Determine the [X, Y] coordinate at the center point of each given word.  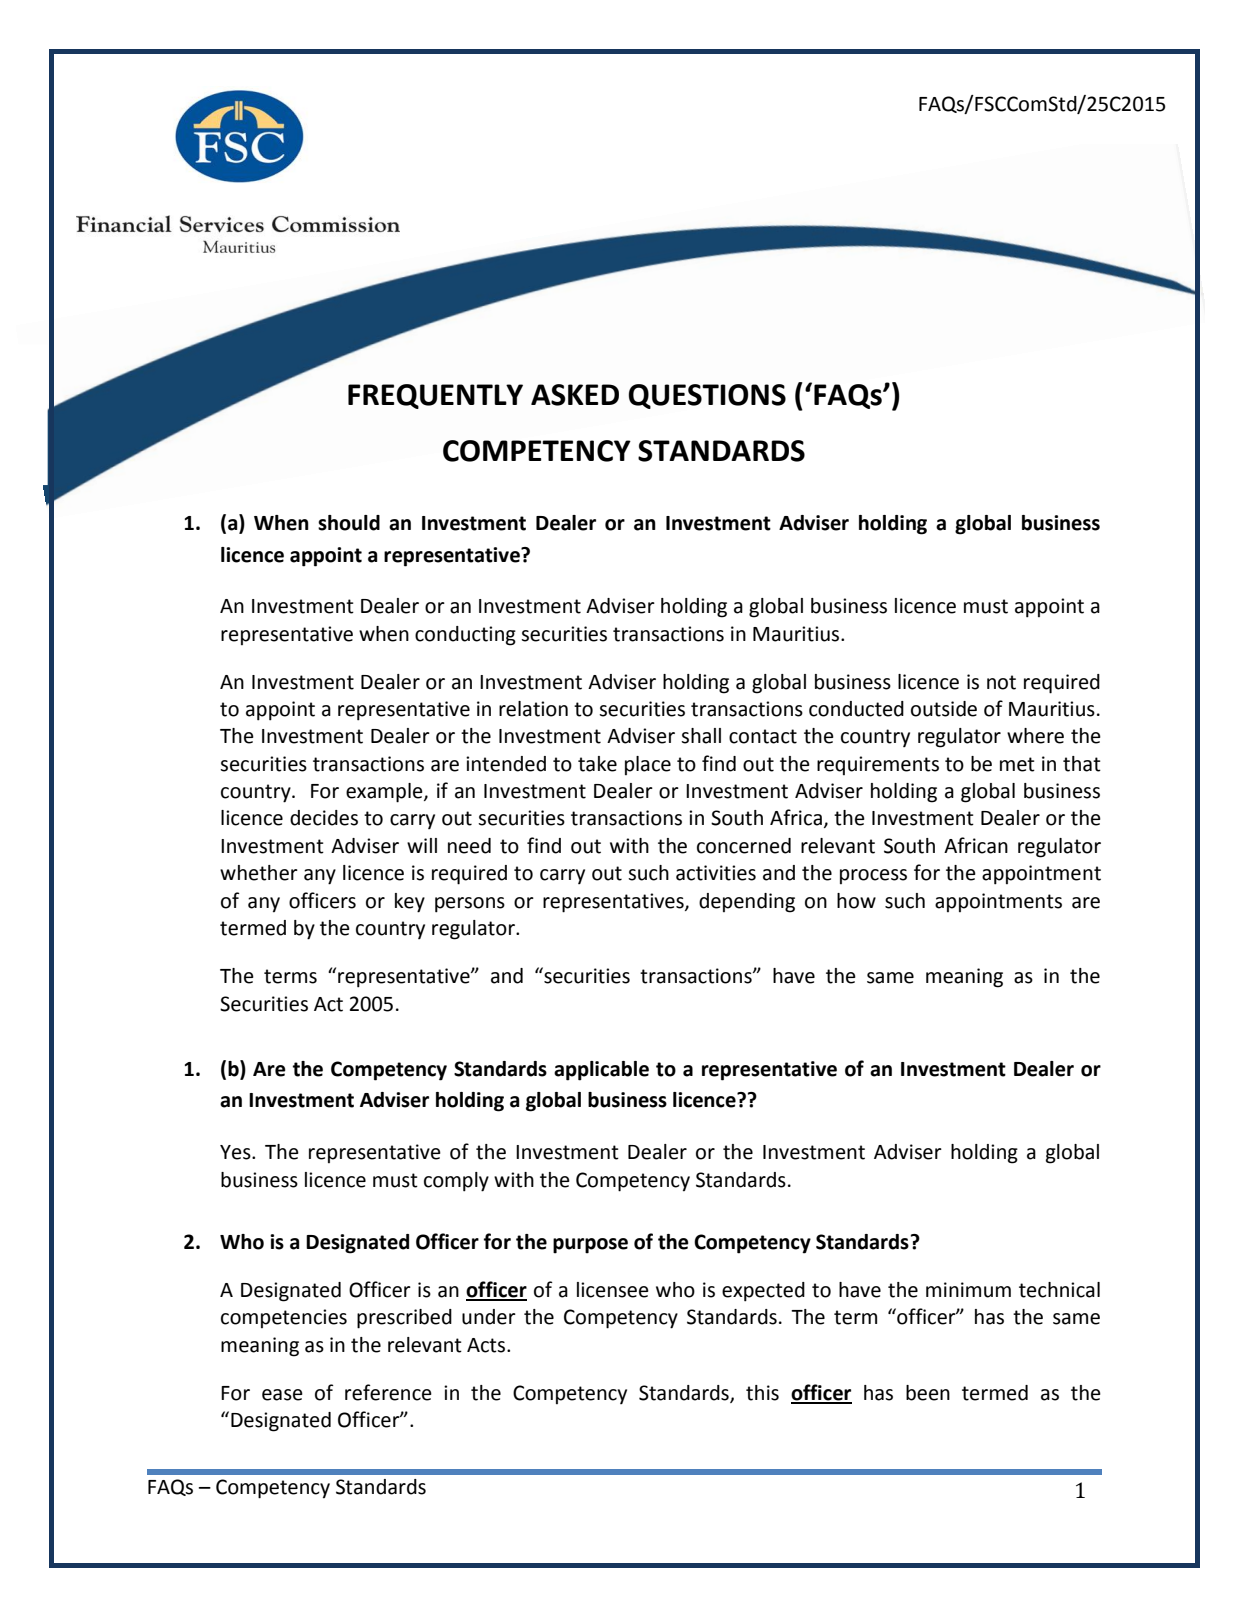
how [856, 901]
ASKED [575, 395]
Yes [236, 1152]
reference [388, 1392]
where [1035, 736]
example [385, 793]
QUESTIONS [707, 396]
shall [701, 736]
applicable [601, 1071]
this [762, 1393]
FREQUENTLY [435, 396]
